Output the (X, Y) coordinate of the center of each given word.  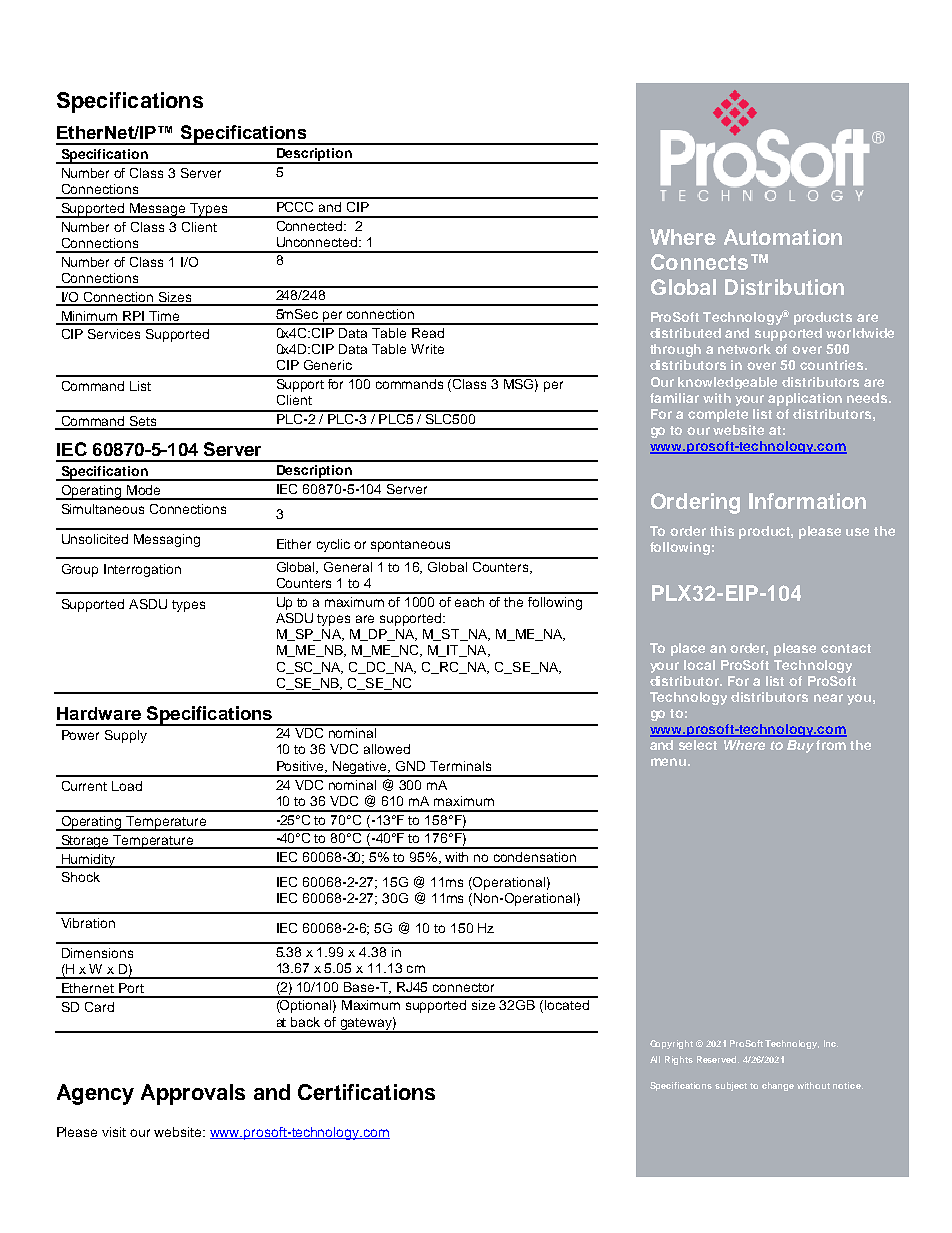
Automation (783, 237)
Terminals (460, 766)
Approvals (193, 1094)
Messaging (167, 540)
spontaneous (410, 546)
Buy (800, 746)
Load (127, 786)
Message (158, 210)
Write (427, 349)
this (722, 531)
